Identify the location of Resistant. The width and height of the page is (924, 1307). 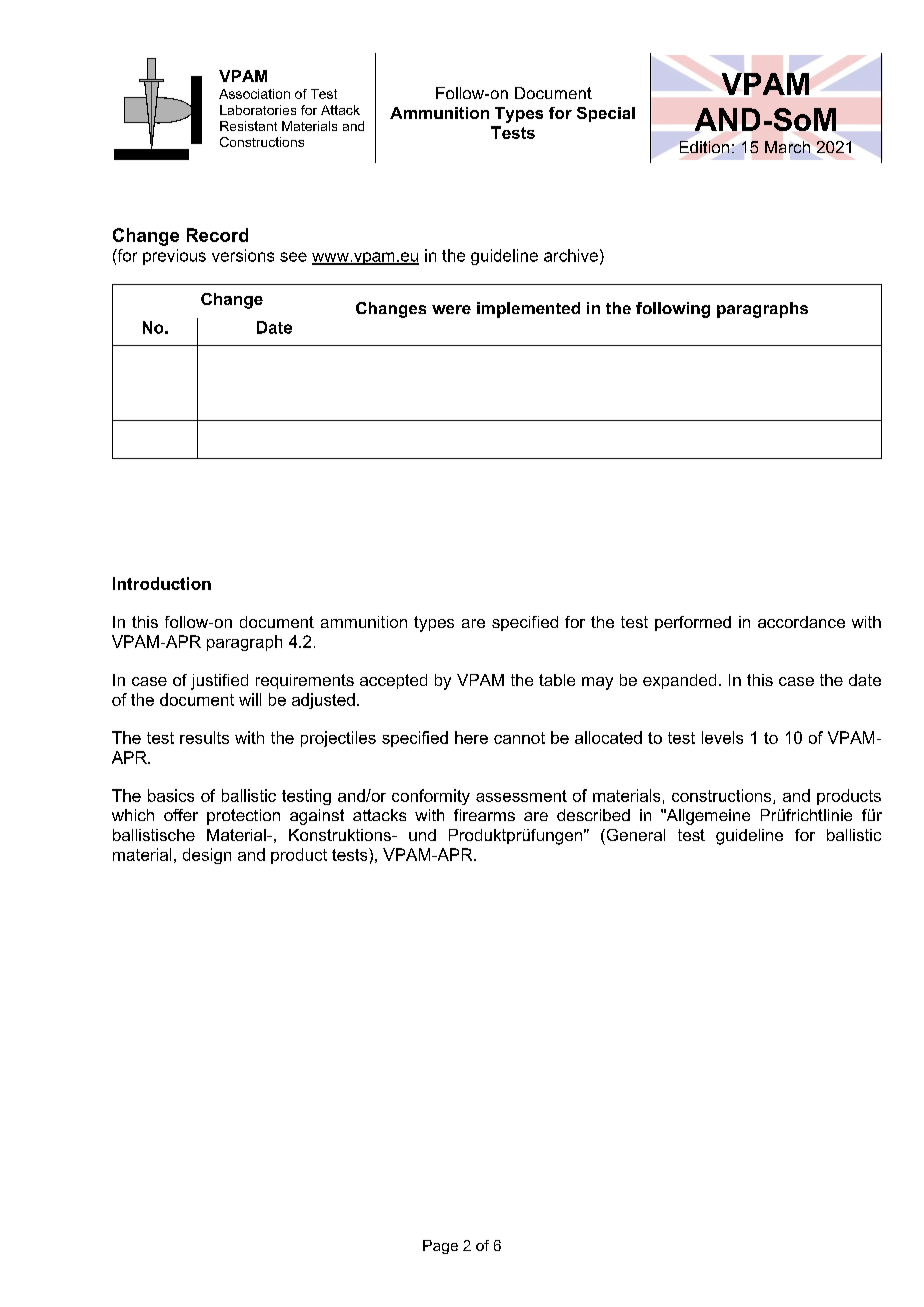
(248, 126).
